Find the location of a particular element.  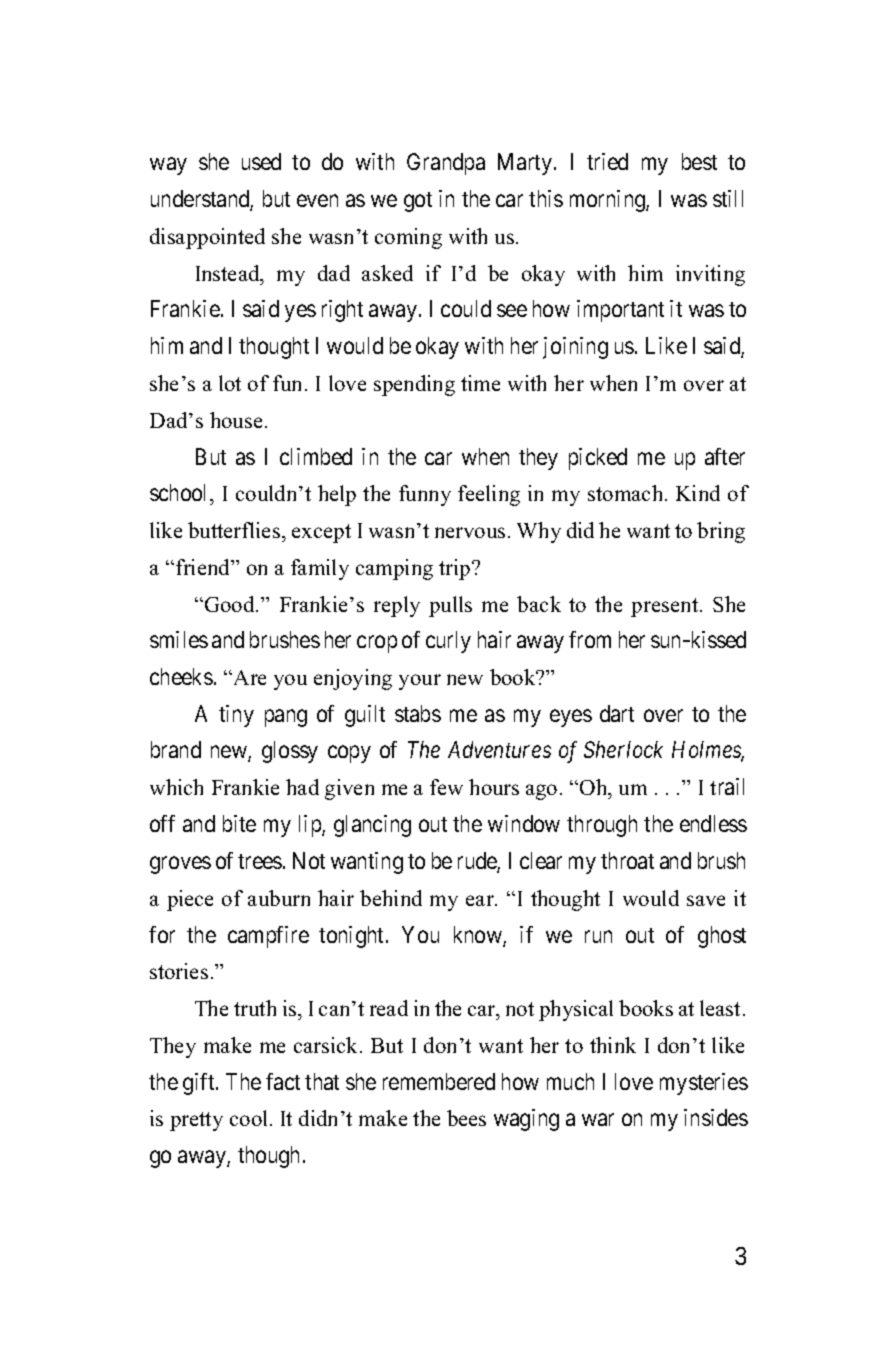

stomach is located at coordinates (627, 493).
